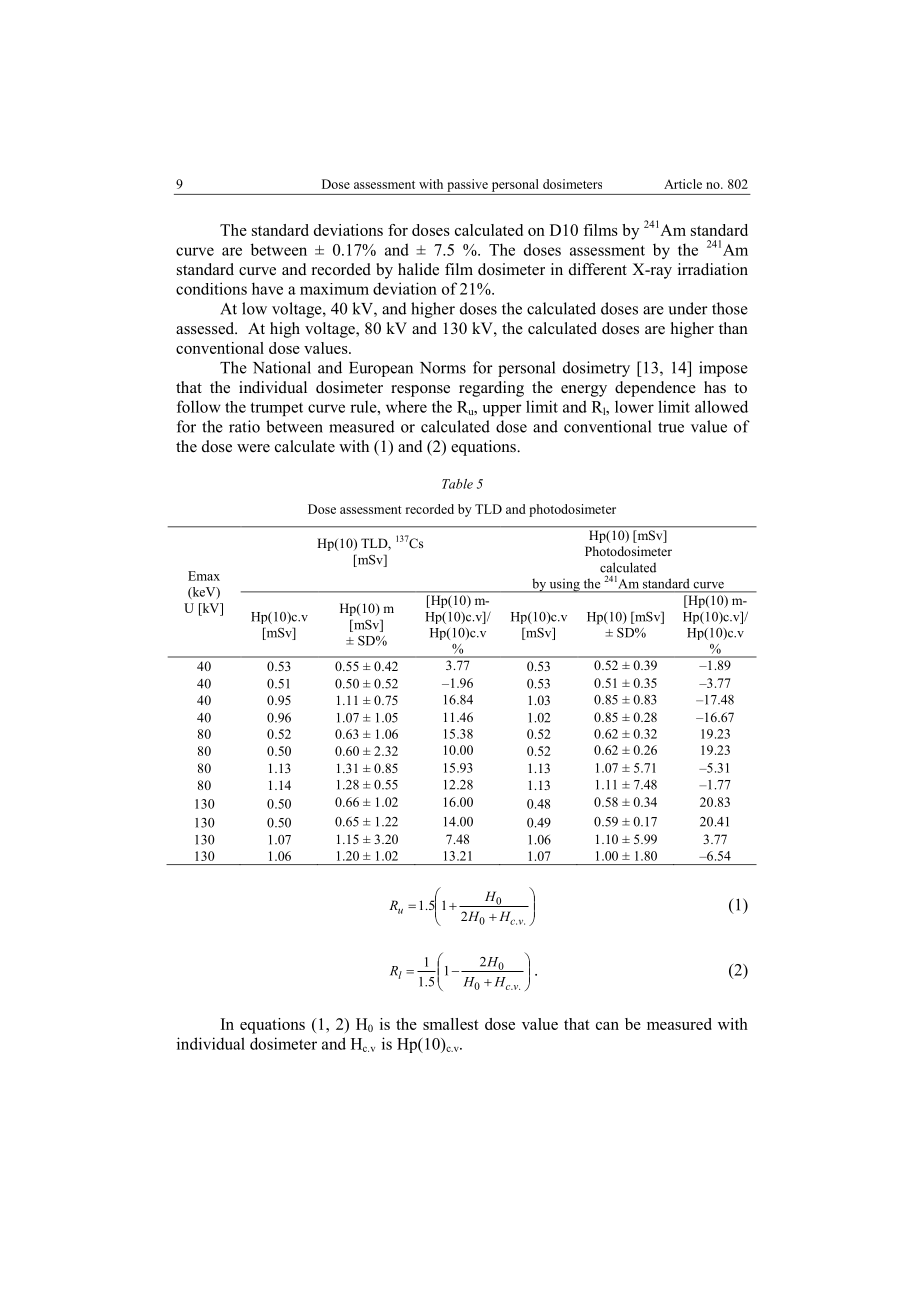  I want to click on smallest, so click(451, 1024).
